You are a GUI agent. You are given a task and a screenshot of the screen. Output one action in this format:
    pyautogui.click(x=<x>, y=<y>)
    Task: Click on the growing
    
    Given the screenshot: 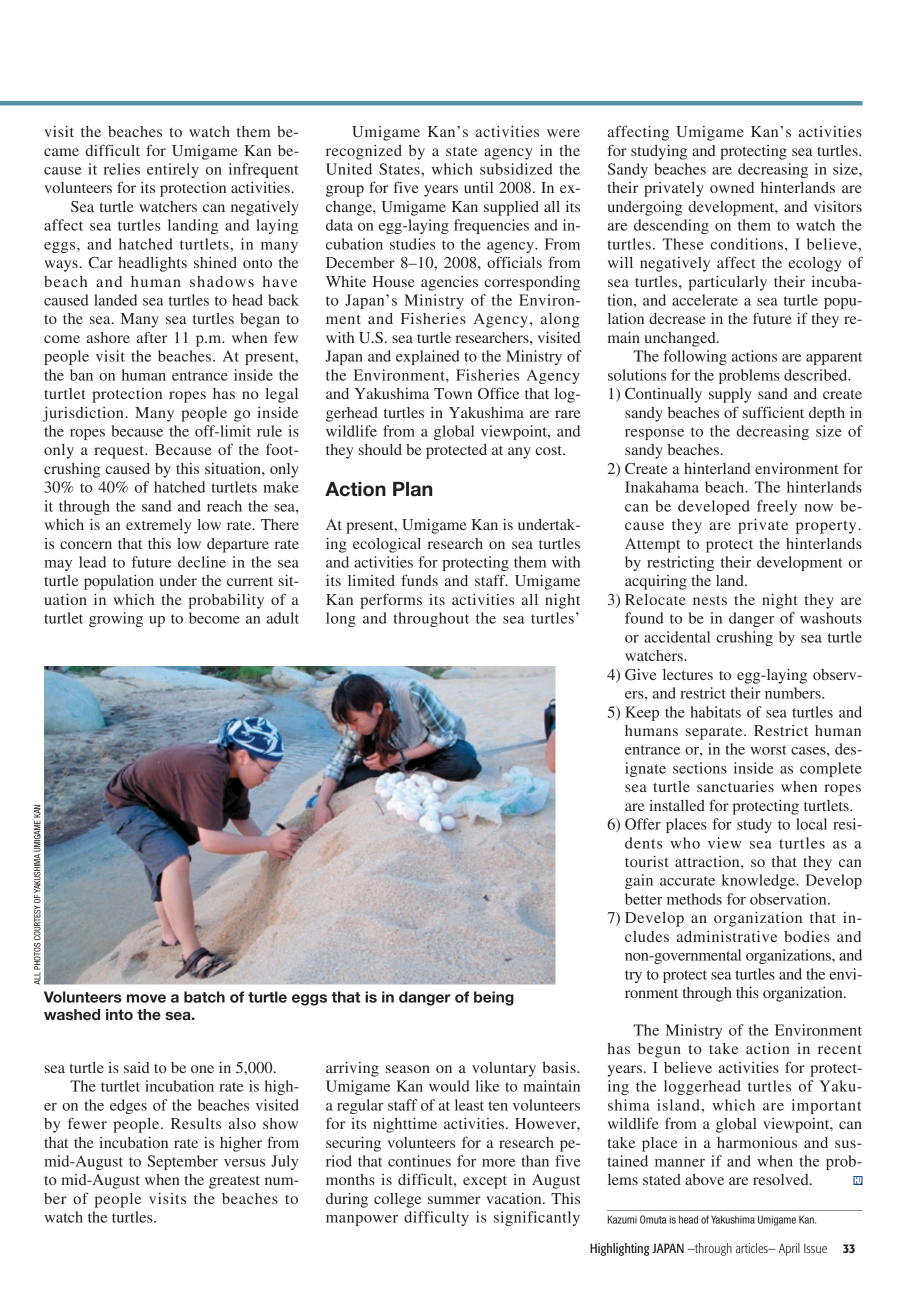 What is the action you would take?
    pyautogui.click(x=116, y=619)
